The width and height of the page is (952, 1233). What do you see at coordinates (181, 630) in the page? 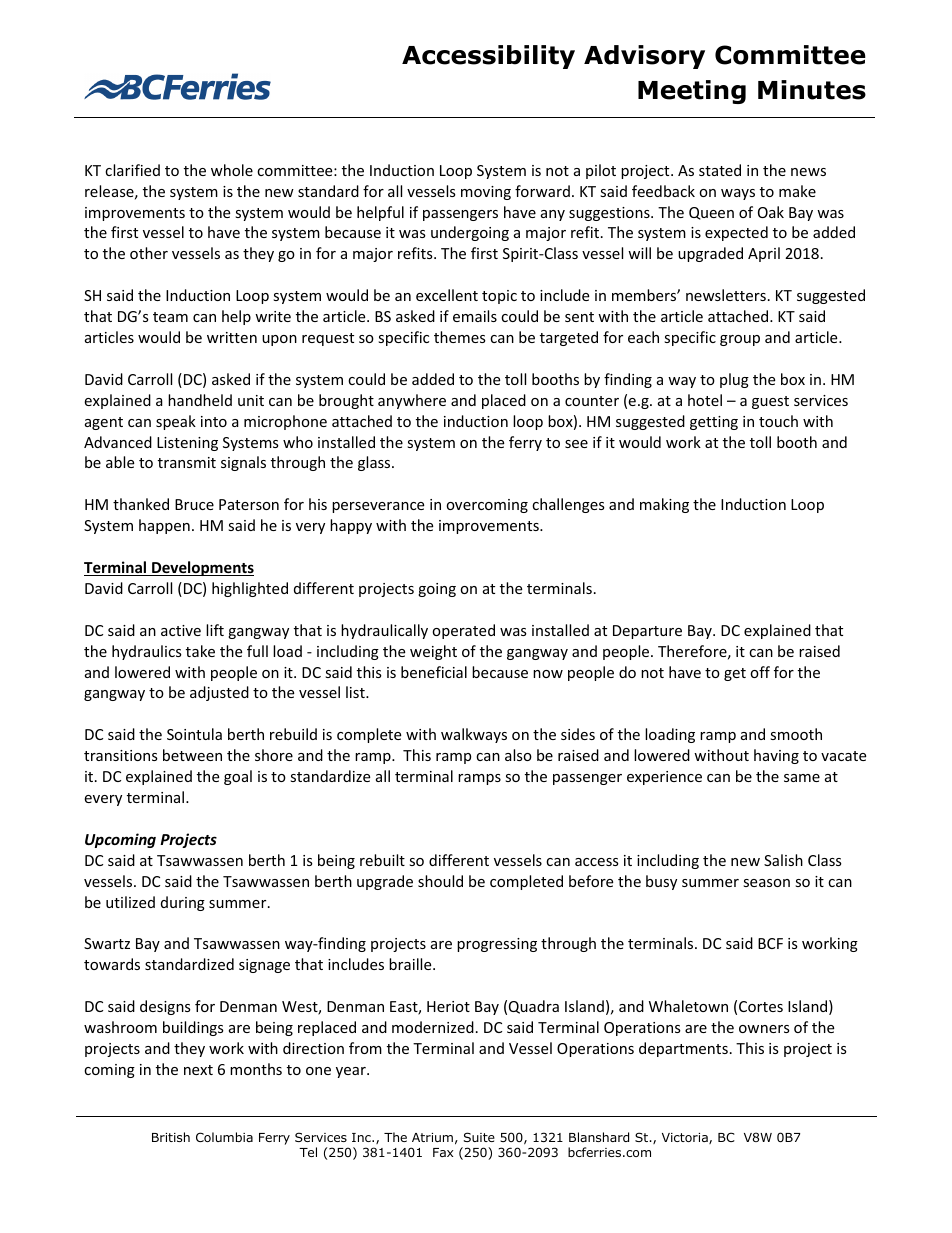
I see `active` at bounding box center [181, 630].
